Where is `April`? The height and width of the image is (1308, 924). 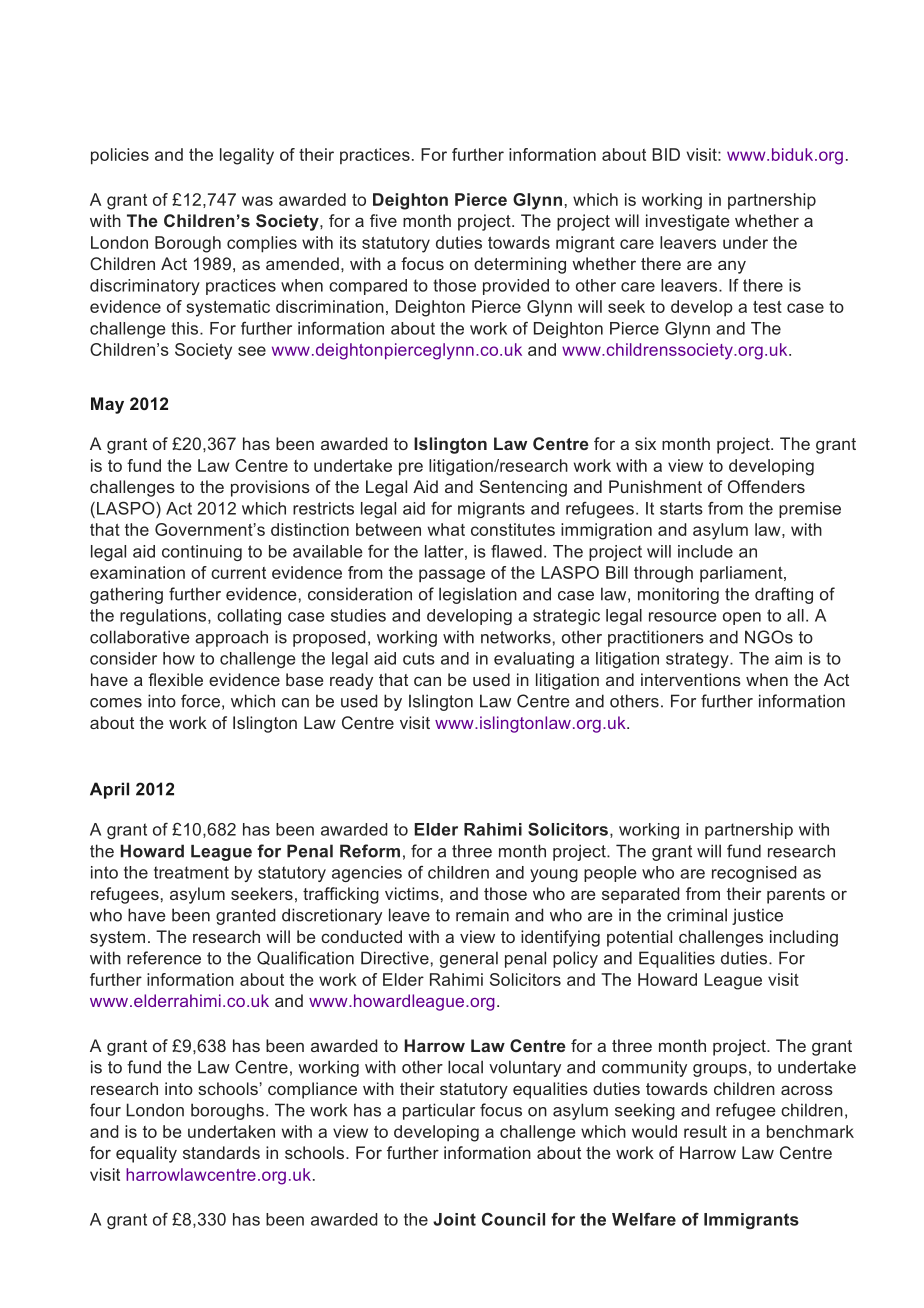 April is located at coordinates (109, 790).
